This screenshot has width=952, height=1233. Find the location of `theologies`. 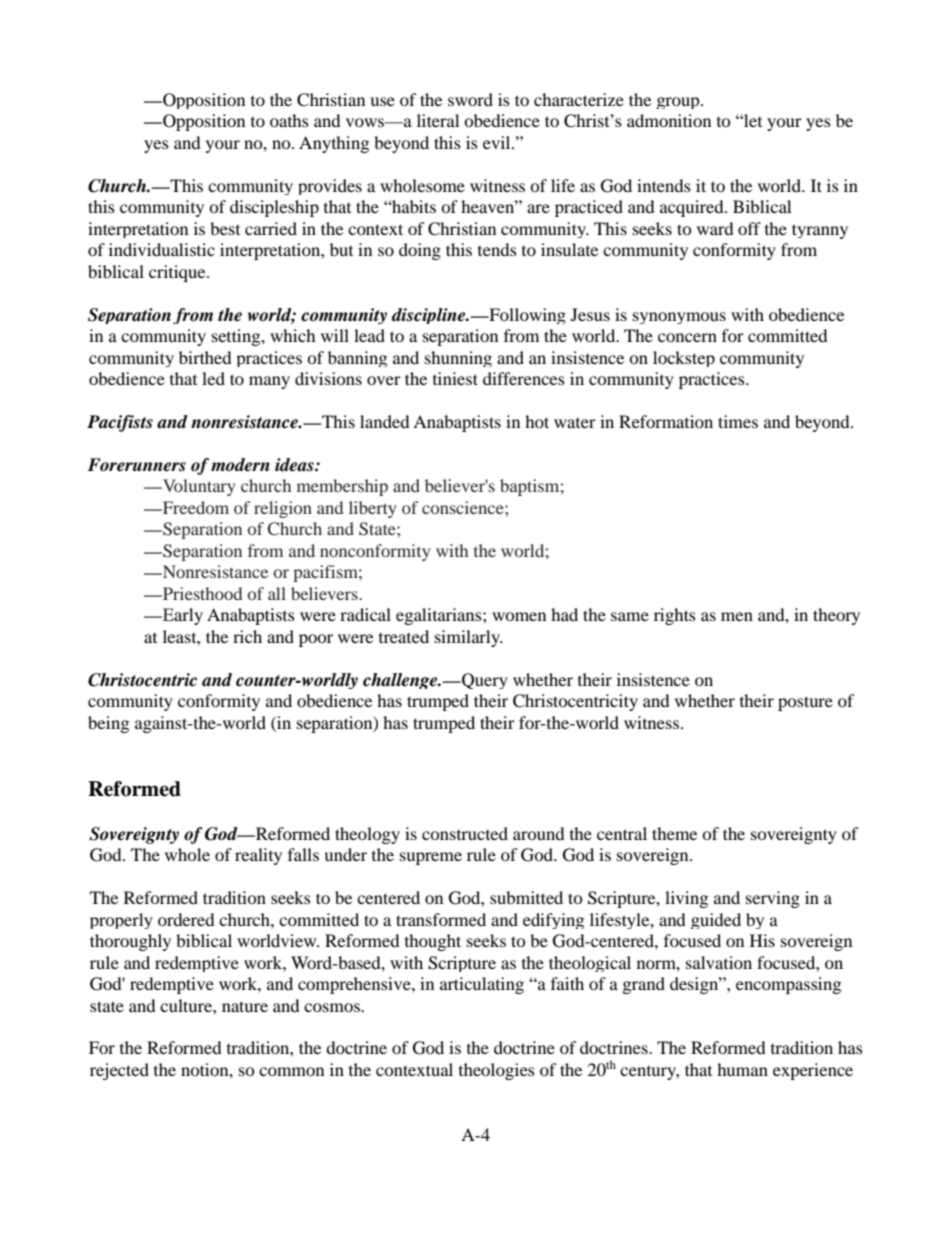

theologies is located at coordinates (497, 1071).
